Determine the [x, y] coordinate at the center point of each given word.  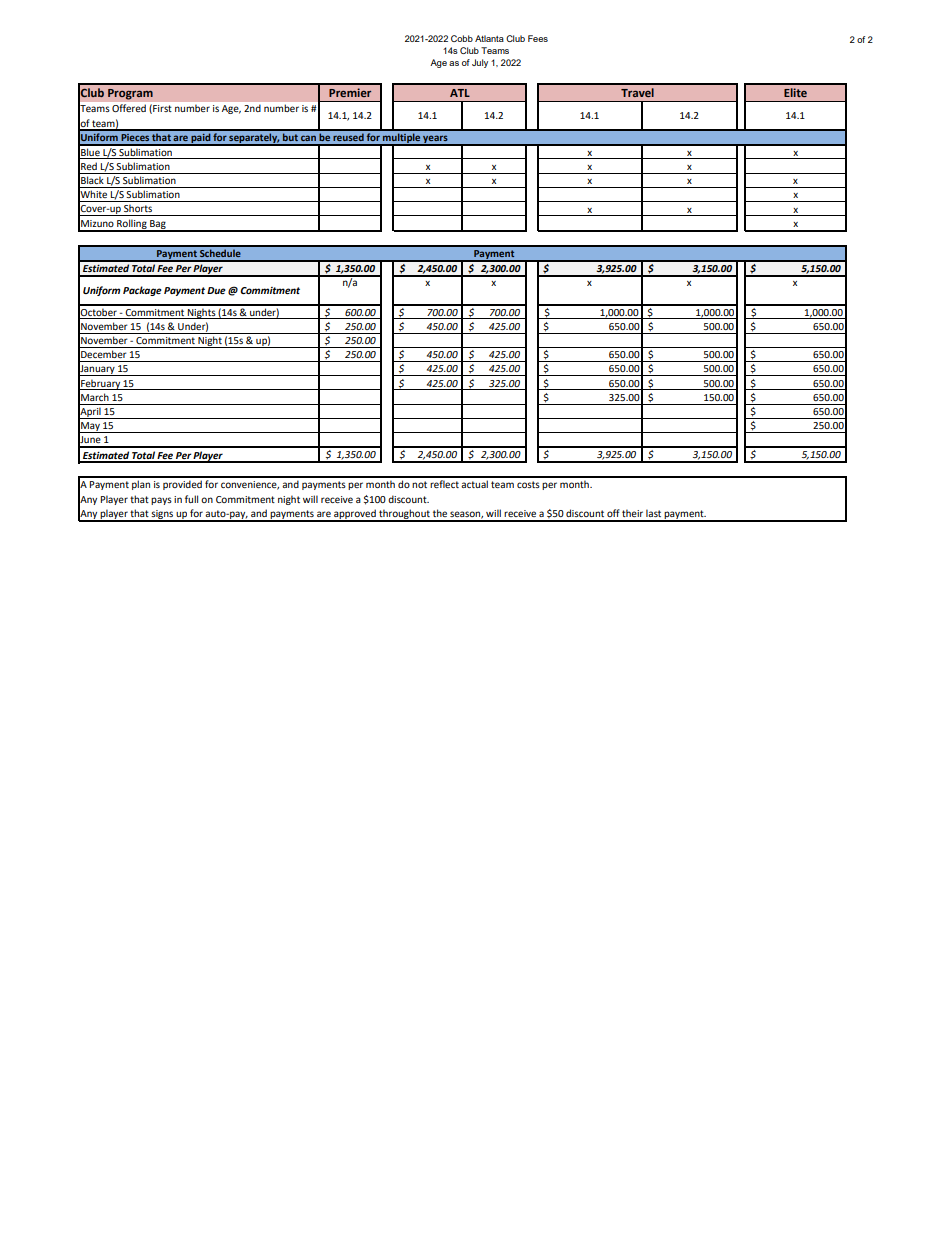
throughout [404, 515]
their [632, 513]
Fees [538, 38]
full [191, 499]
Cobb [462, 38]
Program [130, 94]
